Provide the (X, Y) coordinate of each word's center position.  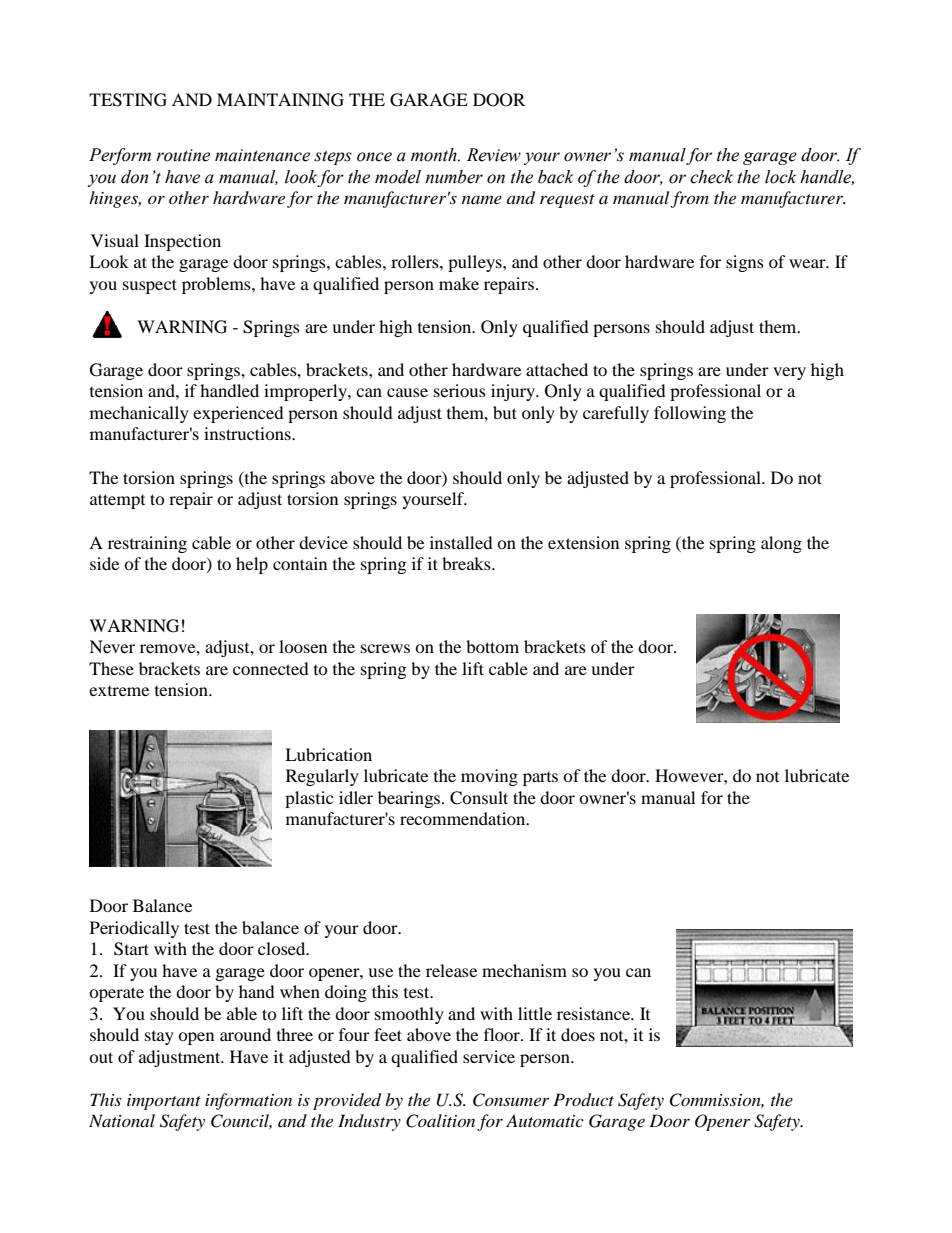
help (252, 565)
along (781, 544)
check (711, 177)
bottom (492, 646)
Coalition (440, 1121)
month (435, 155)
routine (183, 155)
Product (583, 1100)
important (164, 1102)
